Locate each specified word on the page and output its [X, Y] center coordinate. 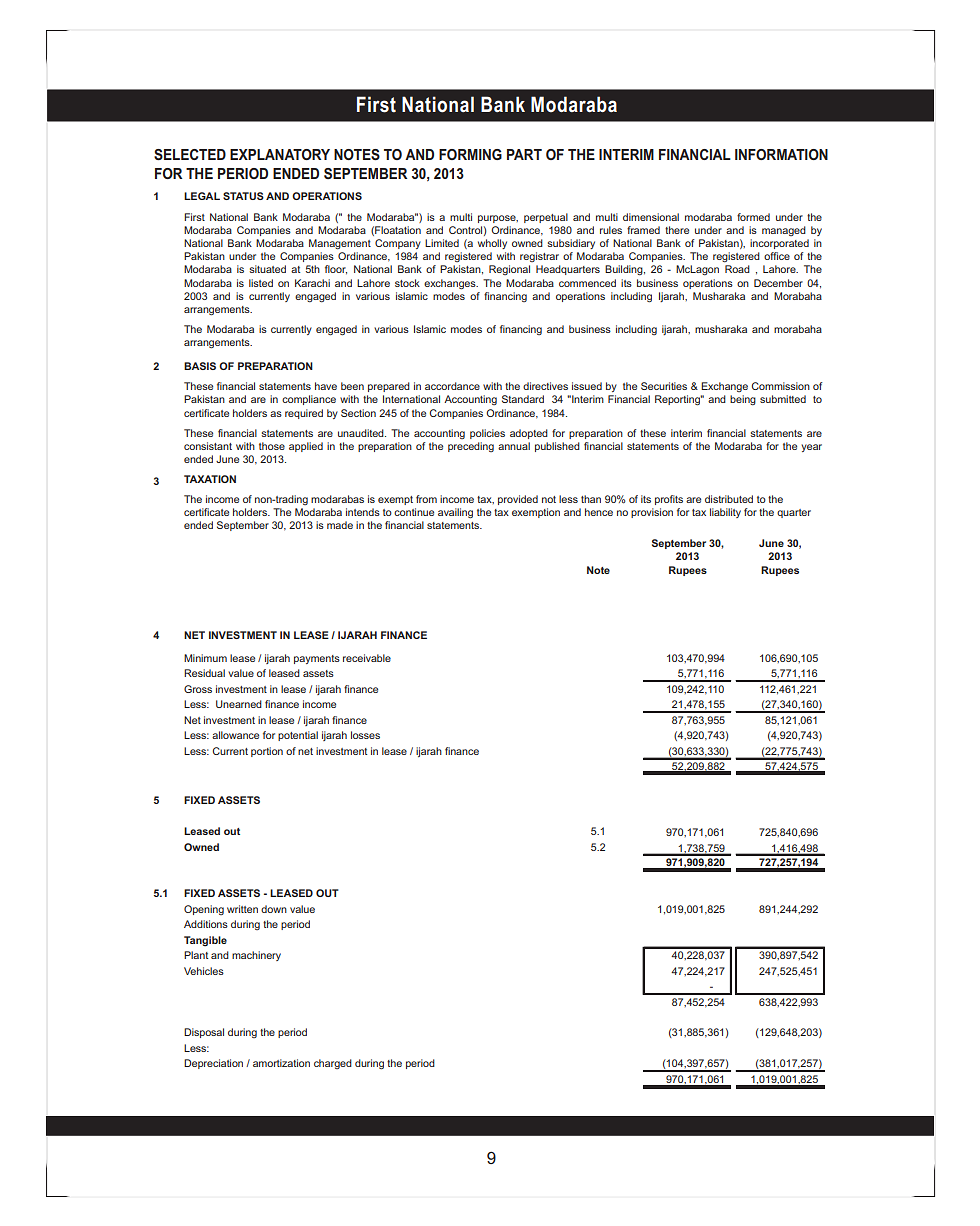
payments [317, 659]
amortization [281, 1063]
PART [524, 154]
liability [725, 513]
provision [652, 513]
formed [753, 217]
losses [365, 735]
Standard [523, 399]
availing [455, 513]
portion [267, 752]
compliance [309, 400]
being [743, 400]
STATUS [243, 196]
